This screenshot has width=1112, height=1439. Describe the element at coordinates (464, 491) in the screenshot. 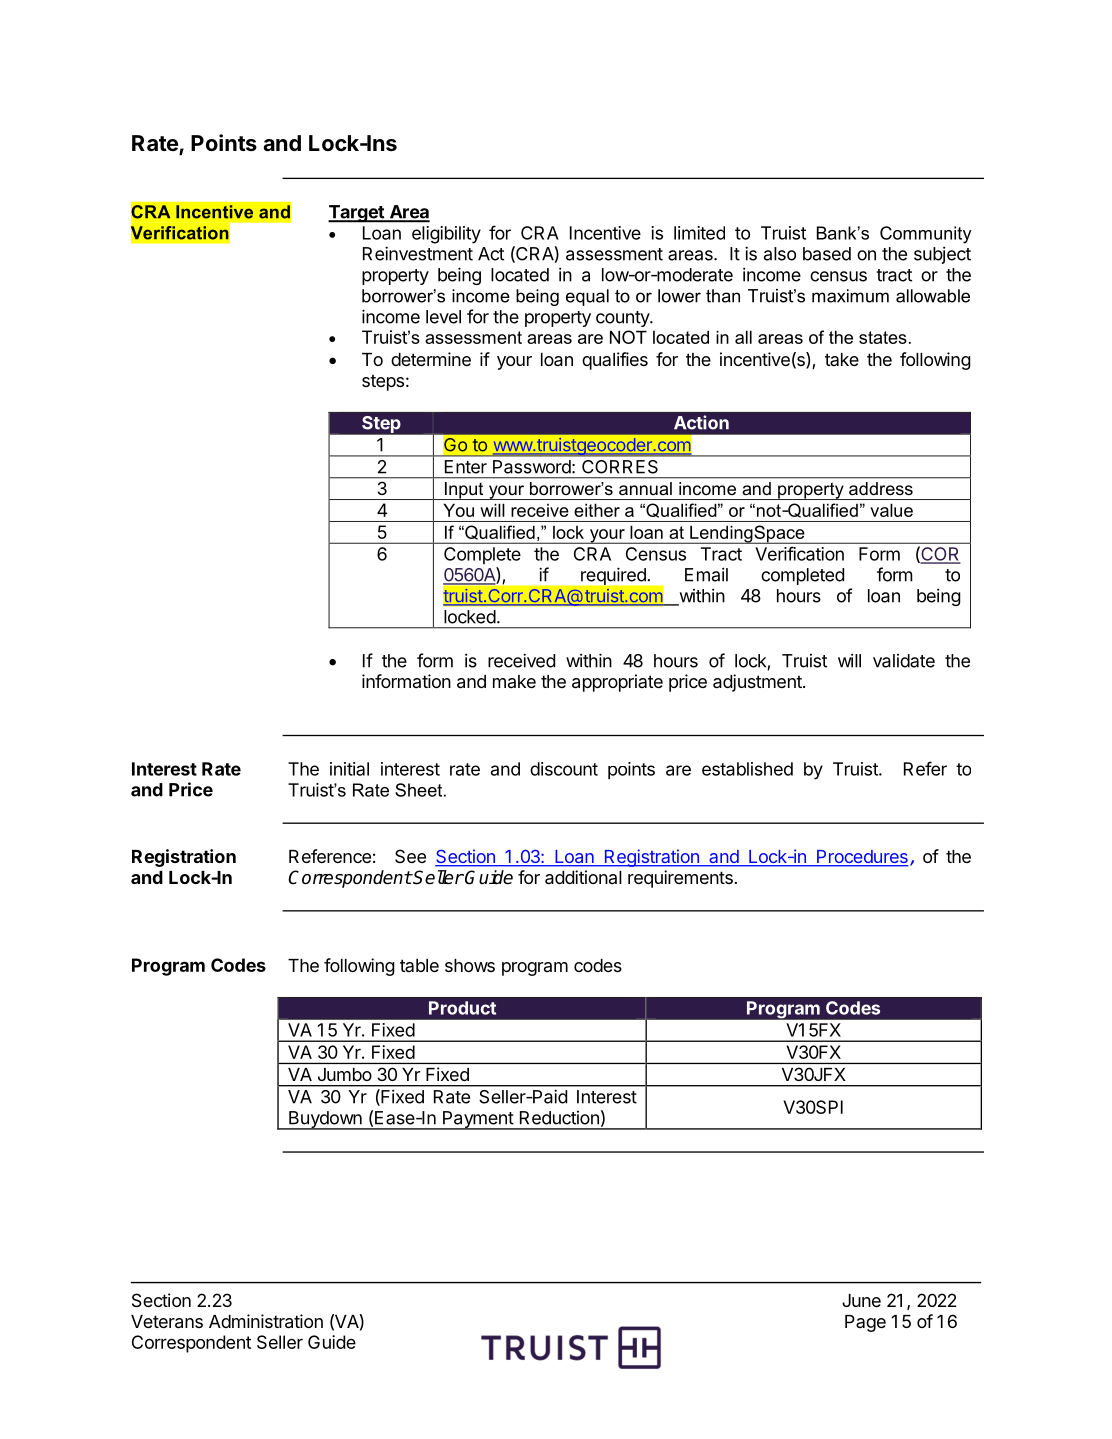

I see `Input` at that location.
